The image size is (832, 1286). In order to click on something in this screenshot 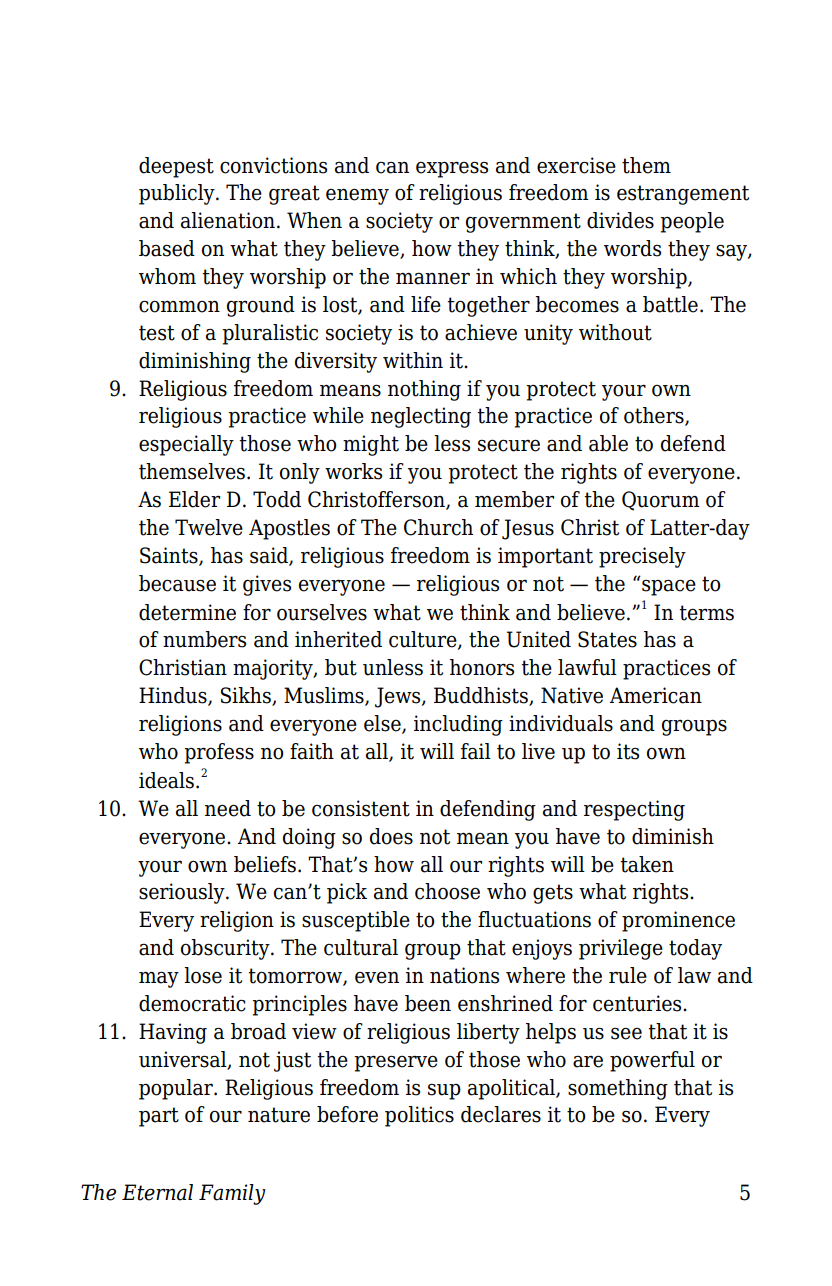, I will do `click(618, 1089)`.
